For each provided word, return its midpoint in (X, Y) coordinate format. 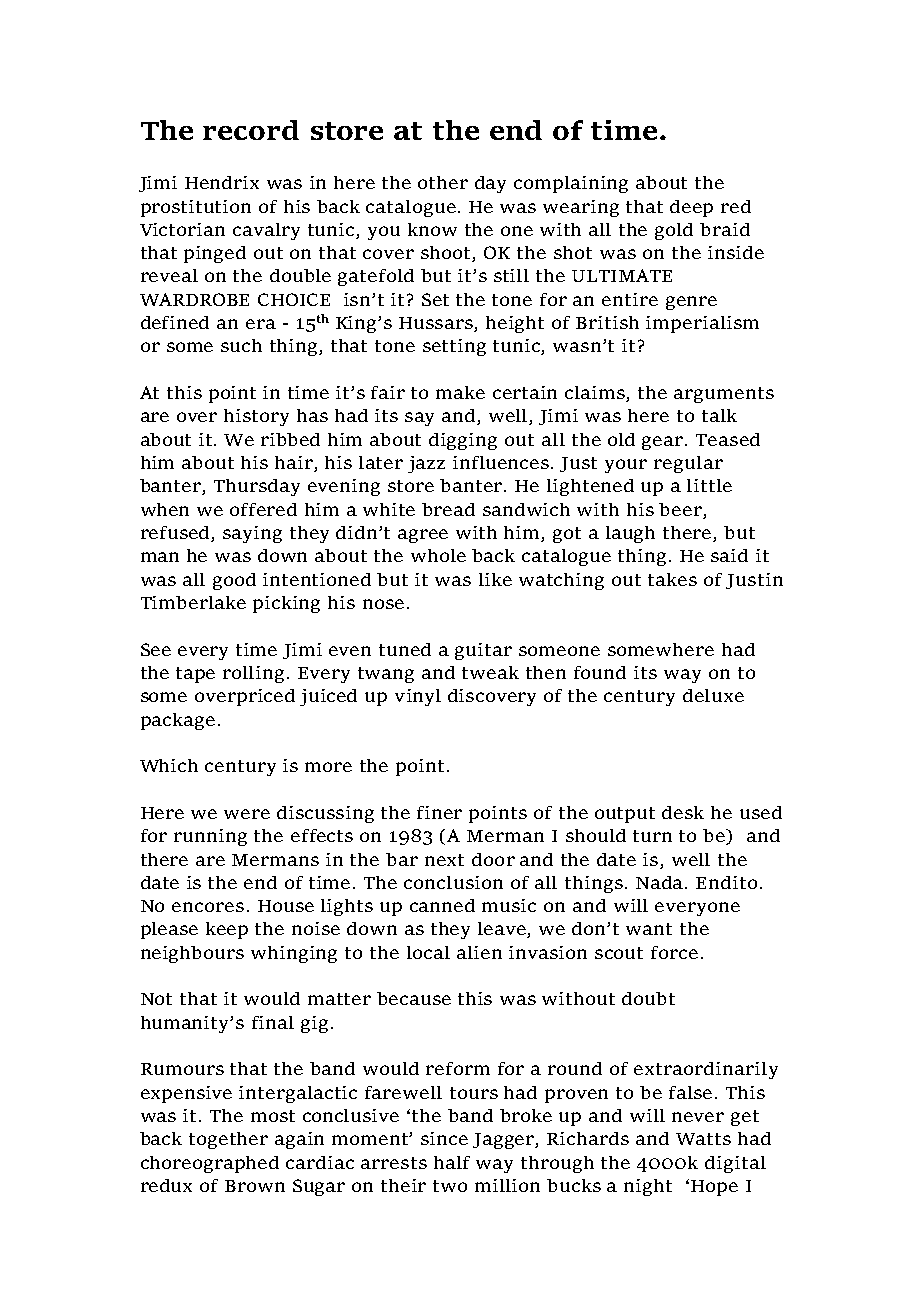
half (452, 1162)
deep (691, 208)
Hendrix (222, 182)
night (648, 1187)
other (443, 182)
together (228, 1140)
